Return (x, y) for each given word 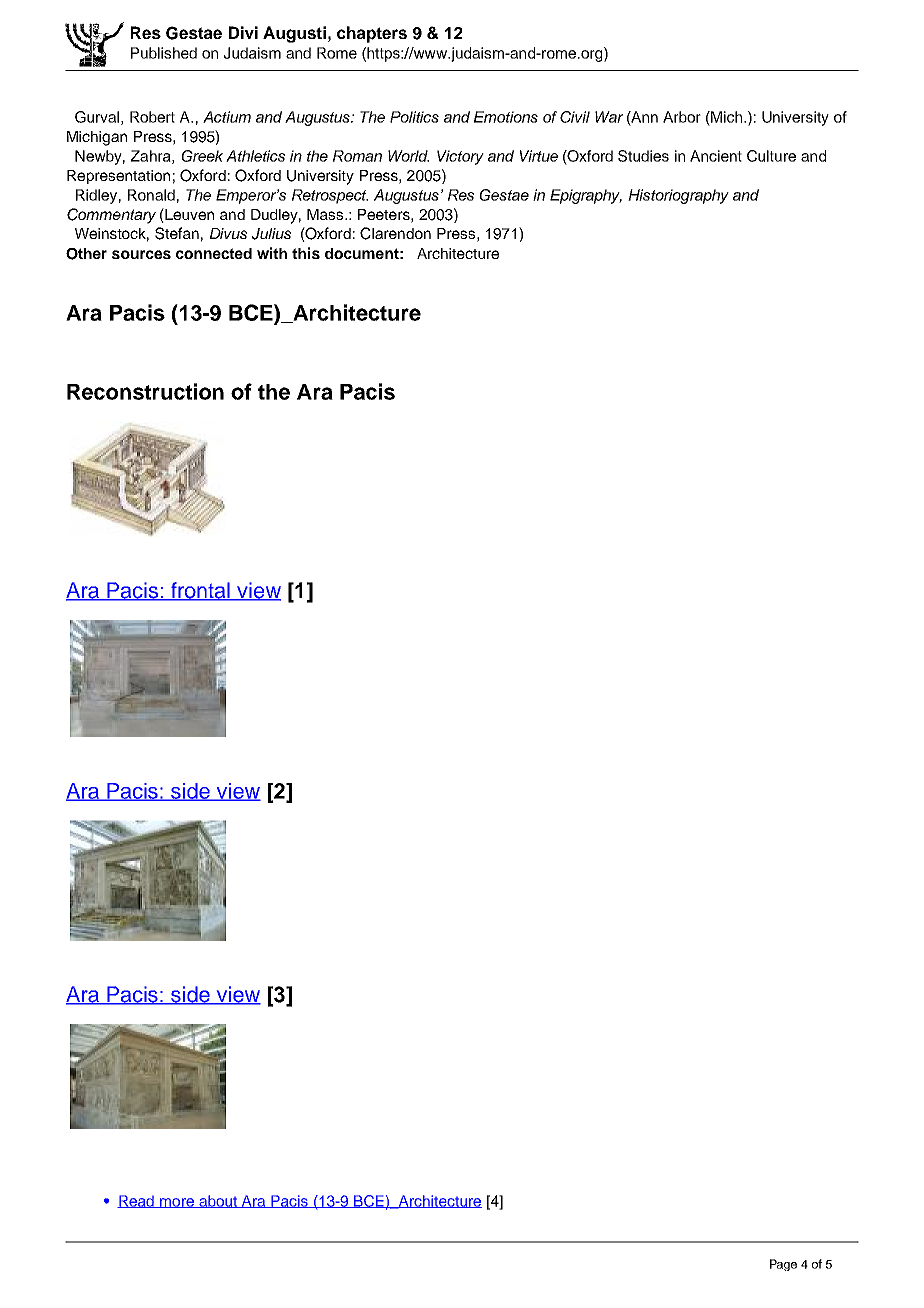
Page (783, 1265)
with (272, 253)
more (177, 1203)
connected (214, 253)
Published (164, 53)
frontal (200, 591)
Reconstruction (145, 391)
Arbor (682, 117)
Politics (414, 117)
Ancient (716, 156)
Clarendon (395, 233)
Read (136, 1201)
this (306, 253)
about (218, 1201)
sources (141, 254)
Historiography (678, 196)
